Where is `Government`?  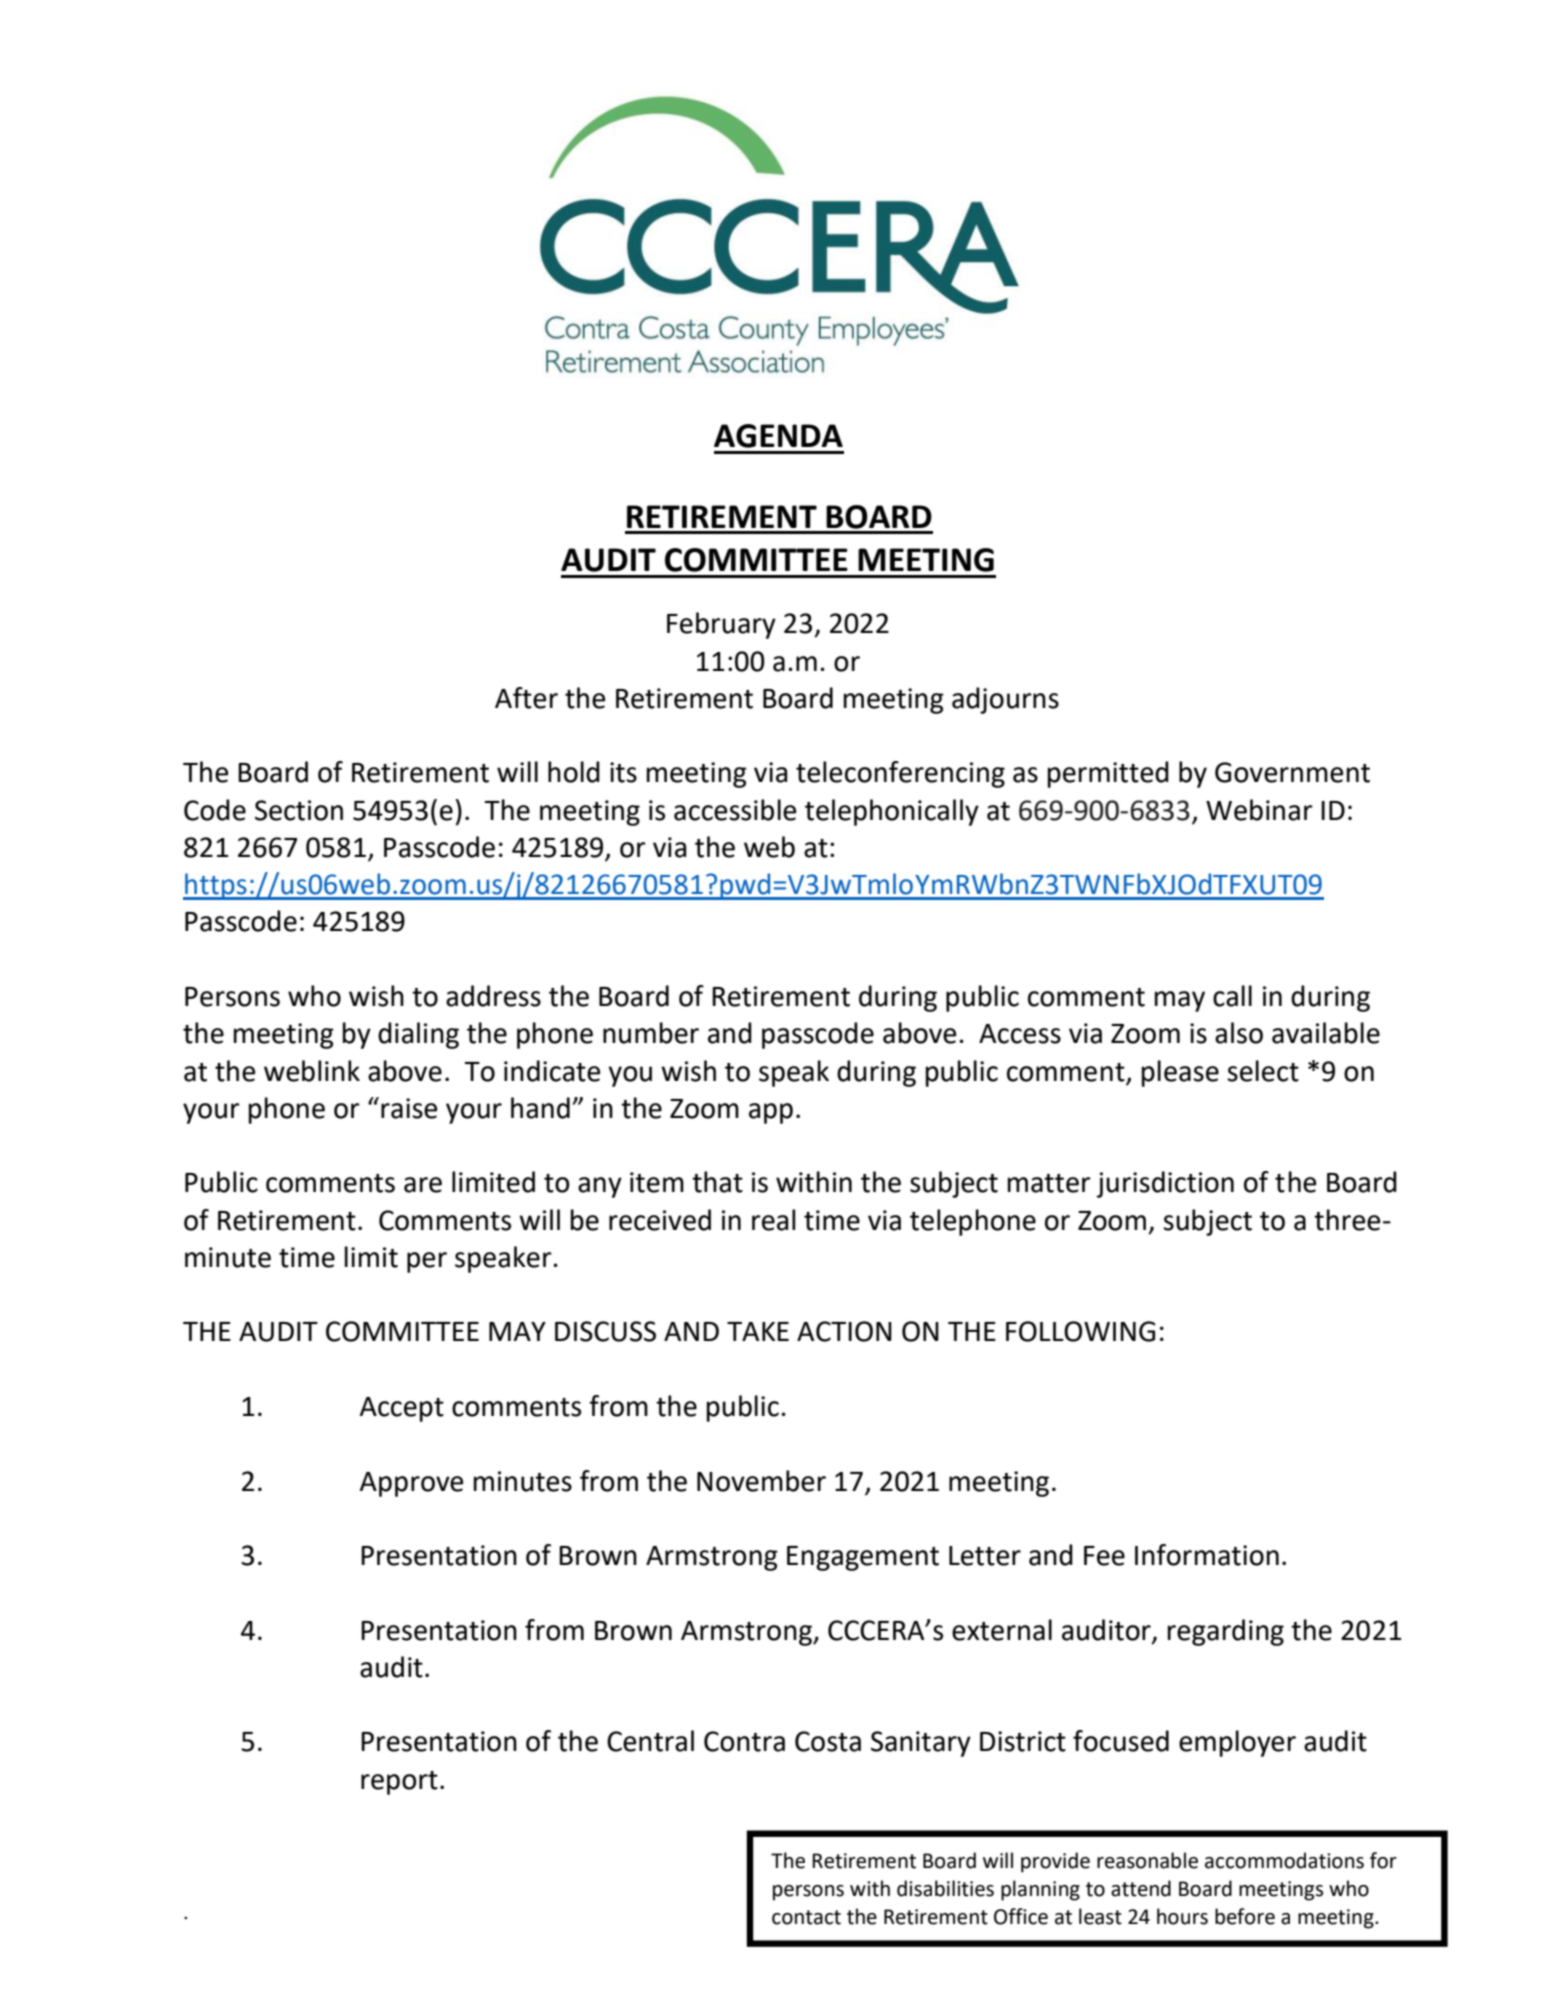 Government is located at coordinates (1292, 772).
